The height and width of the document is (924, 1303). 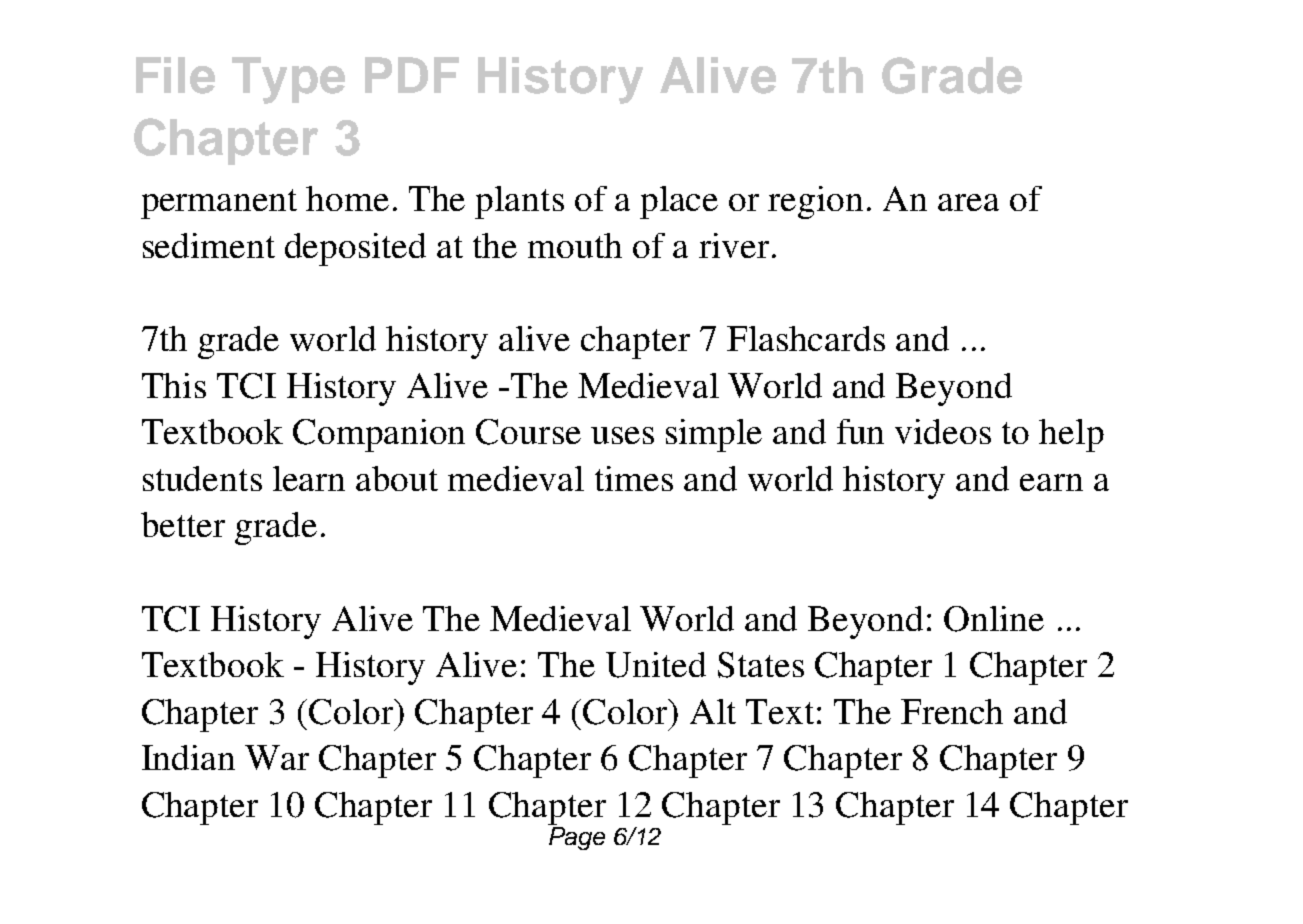 What do you see at coordinates (412, 75) in the document?
I see `PDF` at bounding box center [412, 75].
